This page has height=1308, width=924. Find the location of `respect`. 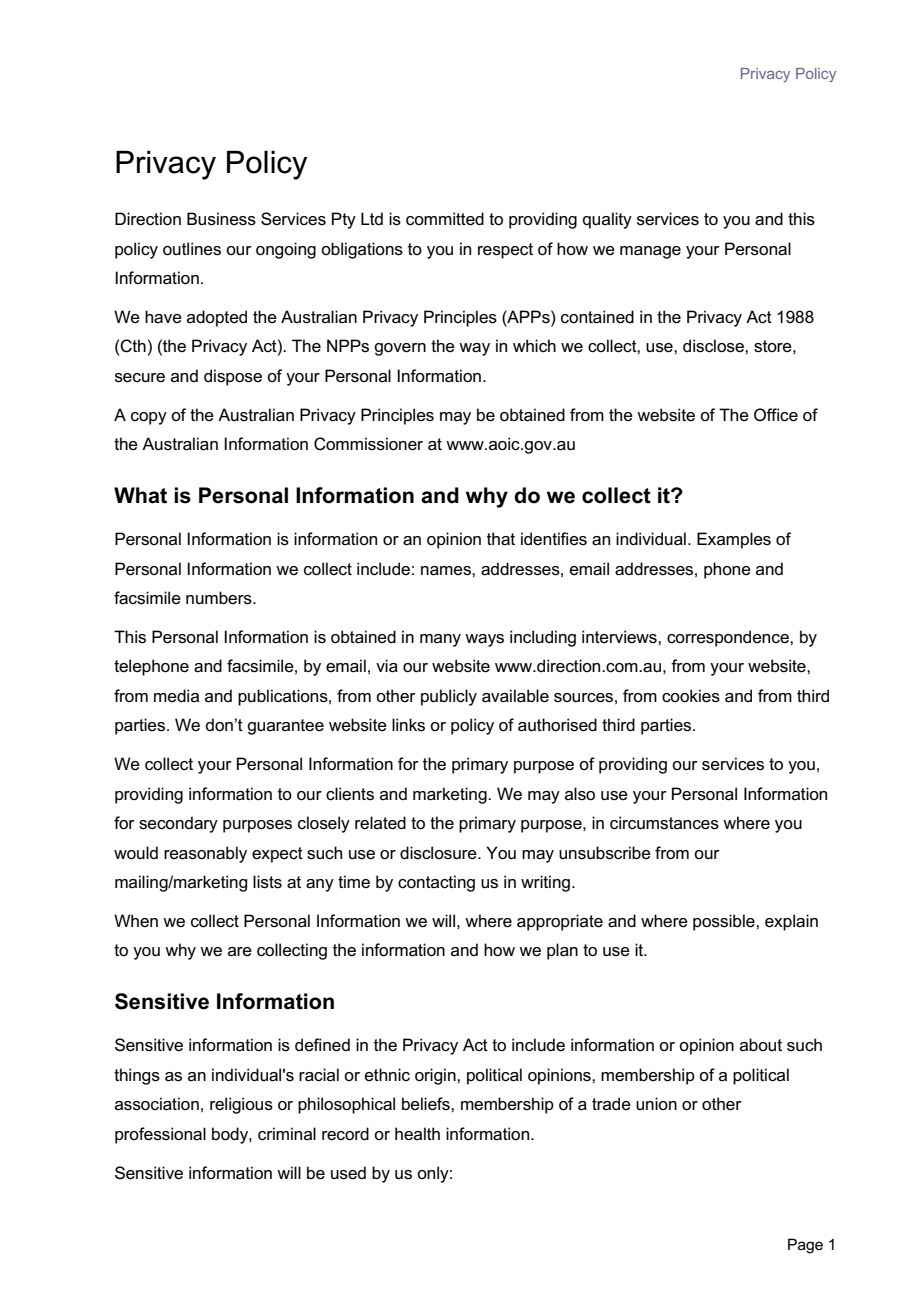

respect is located at coordinates (505, 251).
